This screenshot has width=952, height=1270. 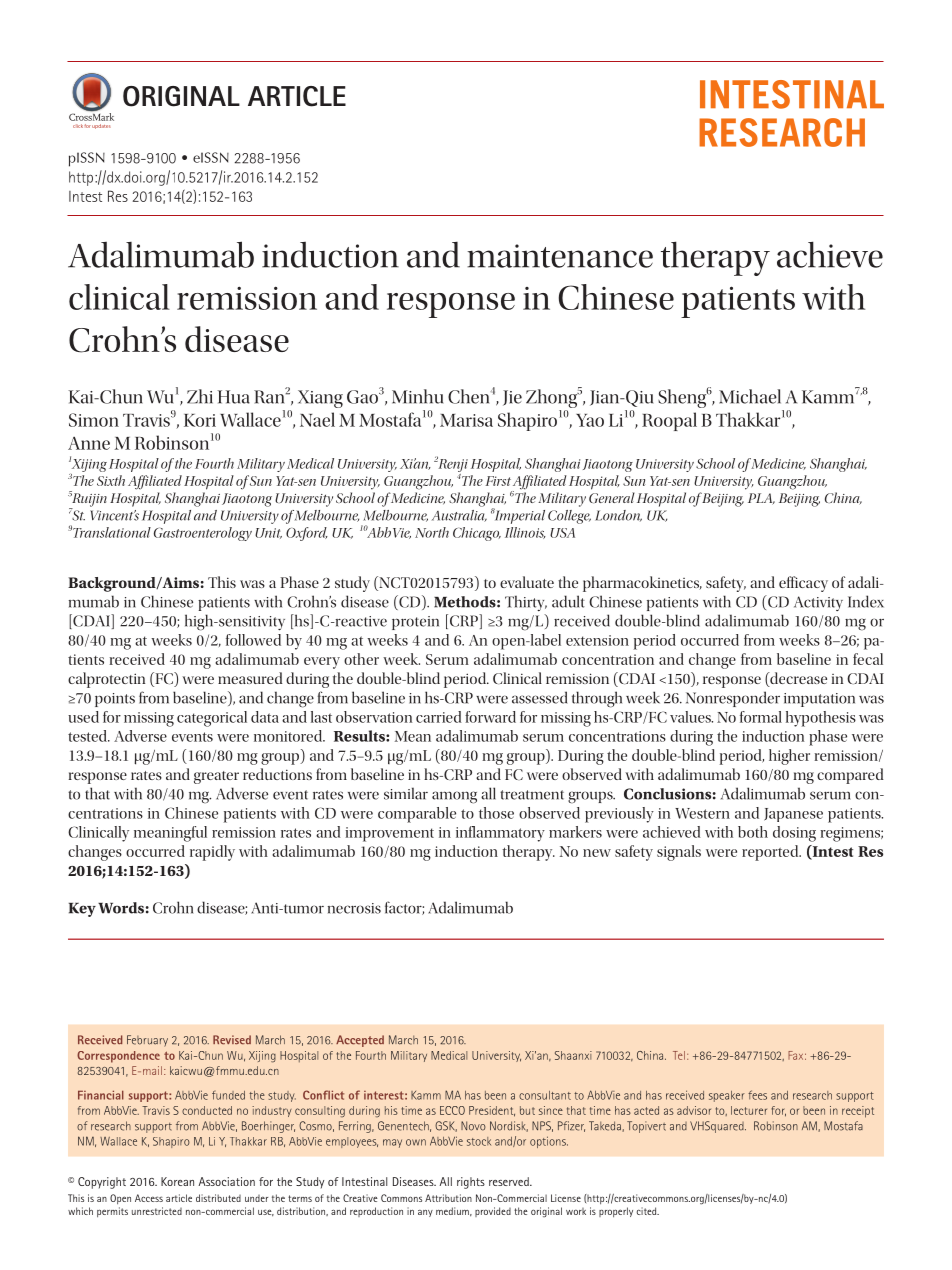 I want to click on Korean, so click(x=177, y=1181).
